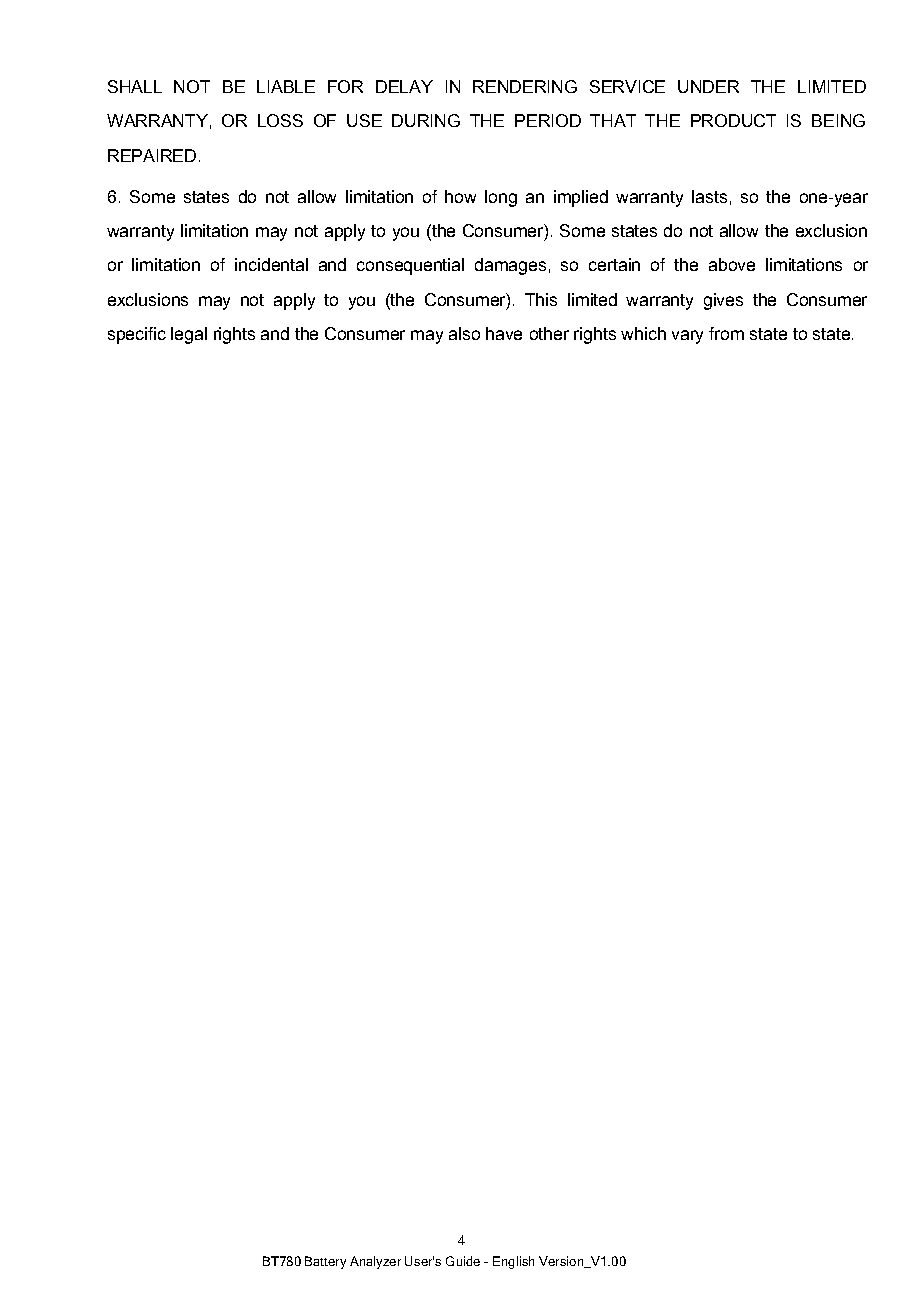 The image size is (924, 1310). I want to click on English, so click(513, 1262).
